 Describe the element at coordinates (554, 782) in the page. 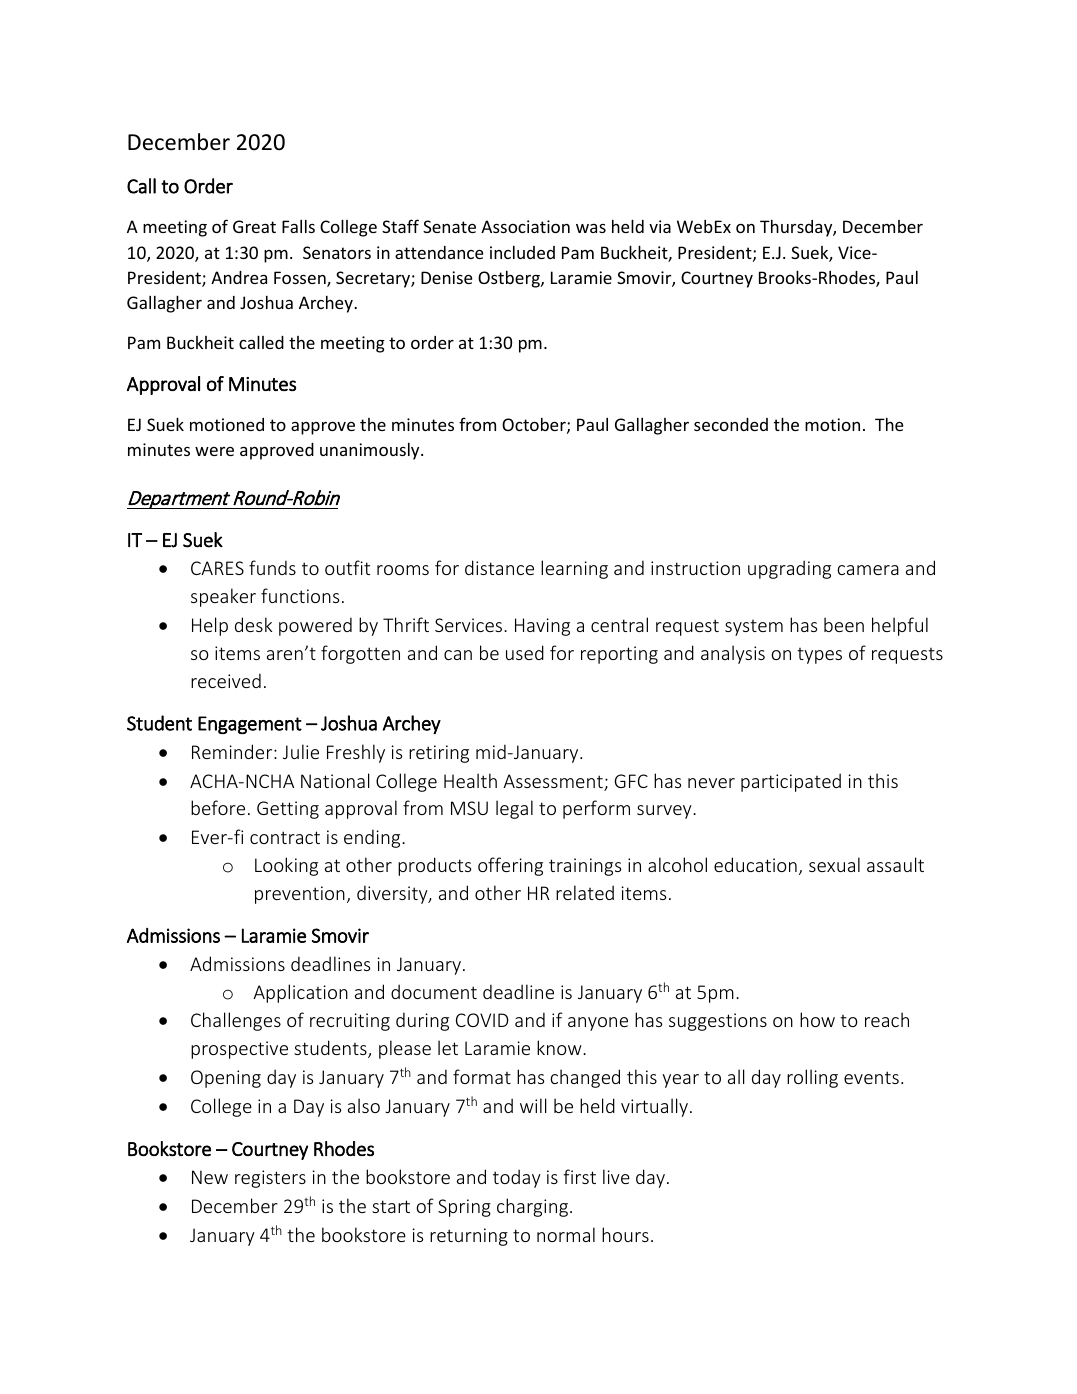

I see `Assessment` at that location.
